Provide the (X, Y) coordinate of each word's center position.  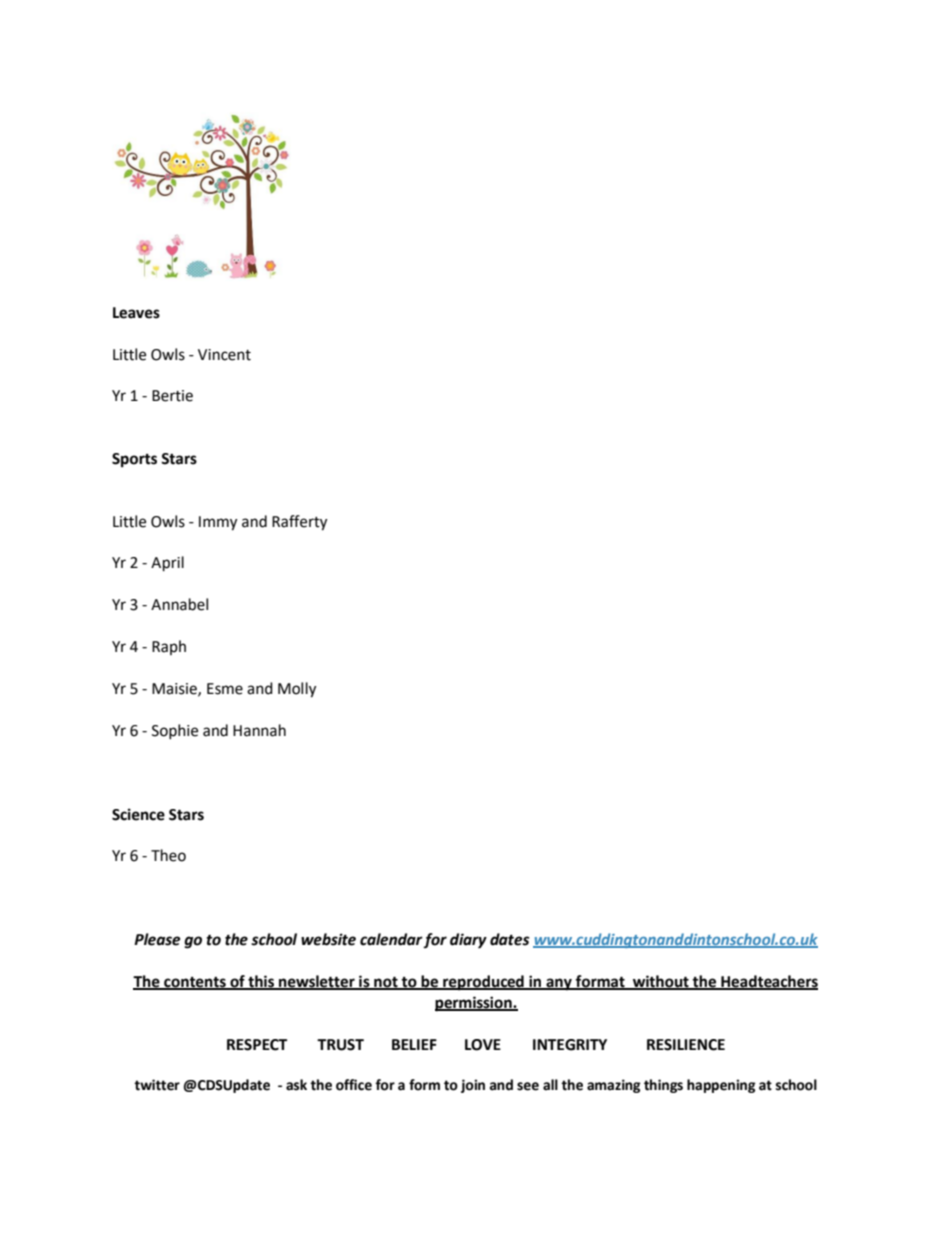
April (167, 564)
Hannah (259, 730)
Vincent (224, 355)
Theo (168, 855)
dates (510, 939)
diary (468, 941)
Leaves (136, 313)
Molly (297, 690)
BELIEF (414, 1044)
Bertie (172, 396)
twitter (157, 1085)
